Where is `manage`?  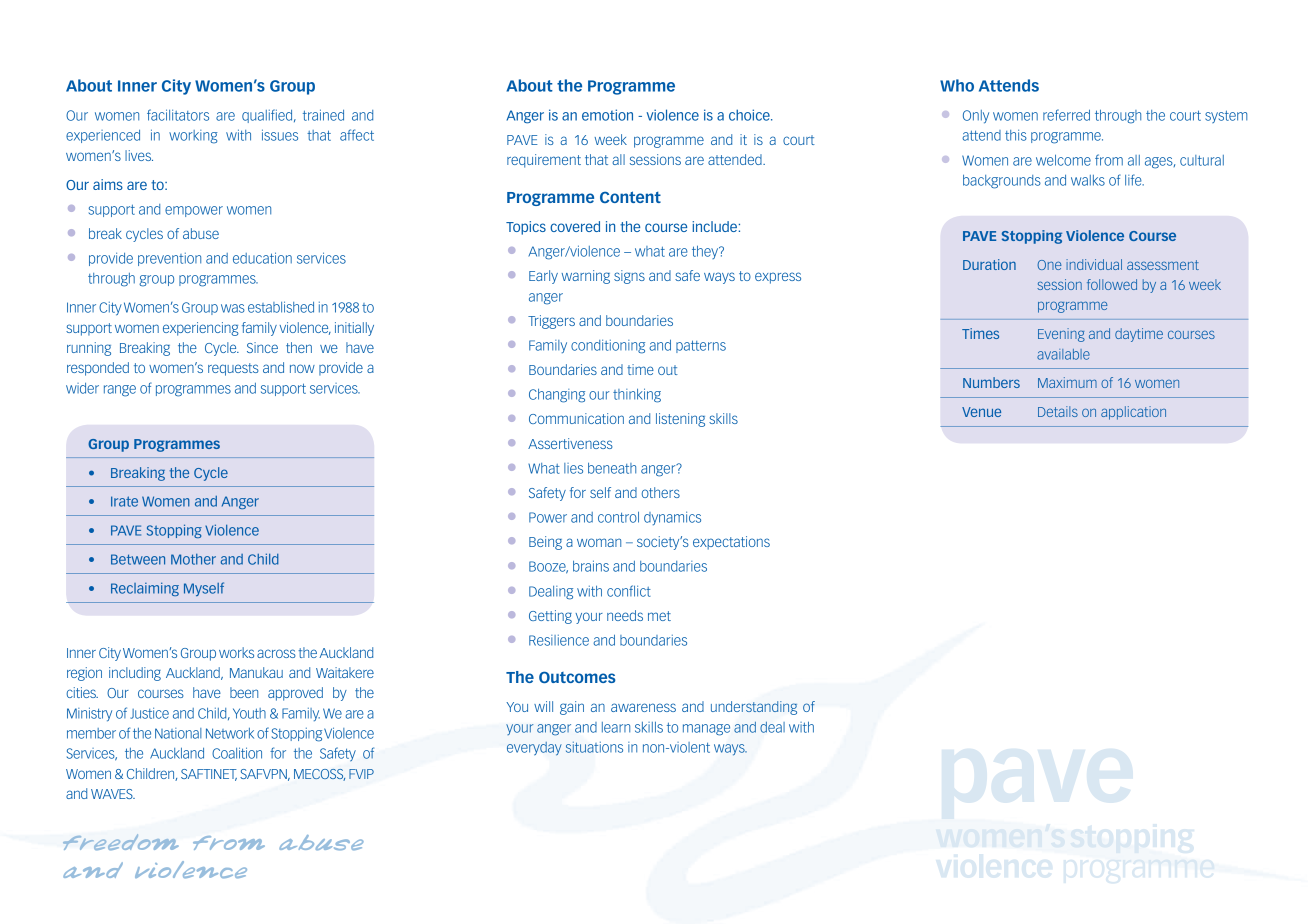
manage is located at coordinates (706, 730).
